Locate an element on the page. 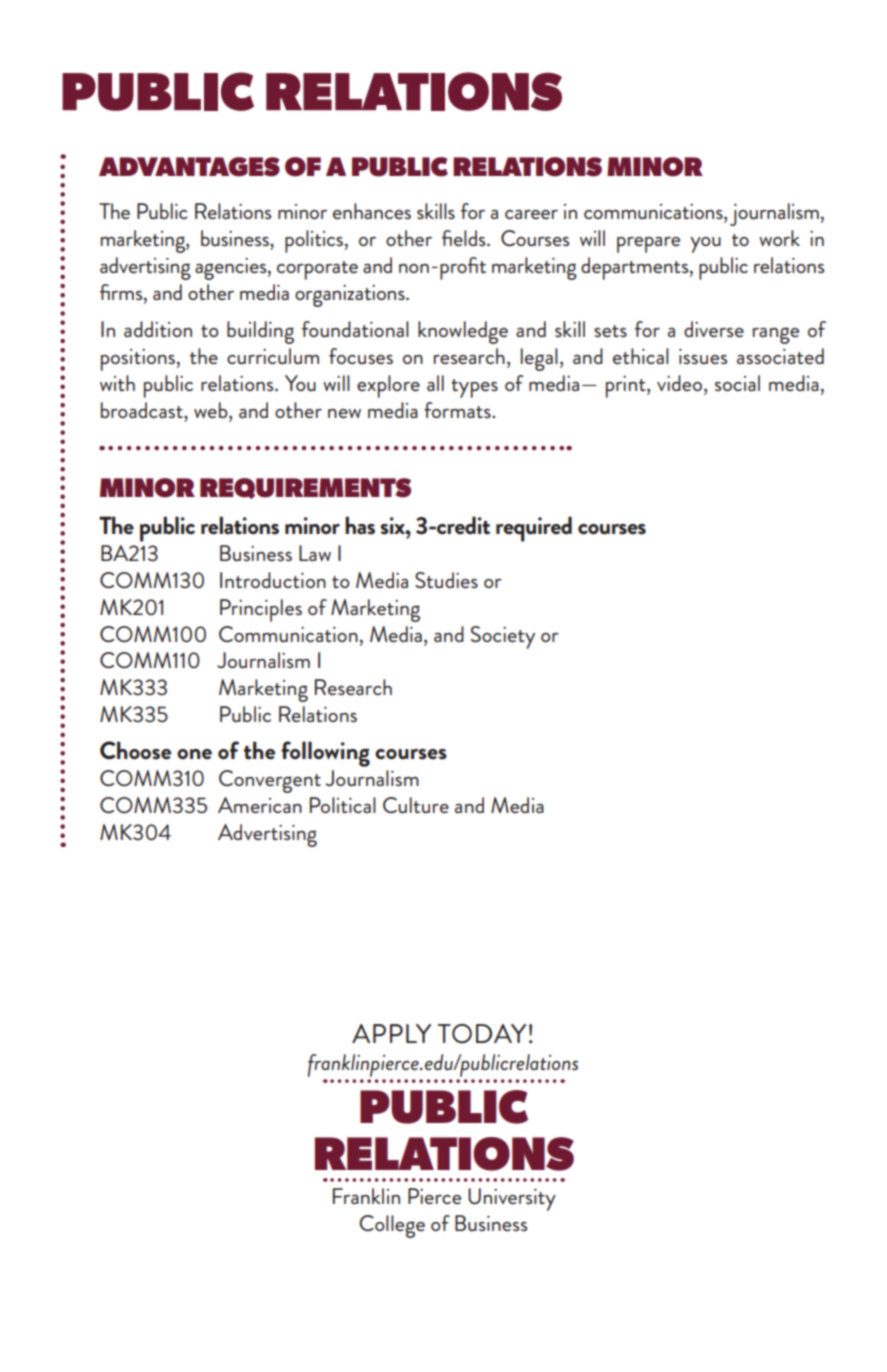  Studies is located at coordinates (446, 580).
